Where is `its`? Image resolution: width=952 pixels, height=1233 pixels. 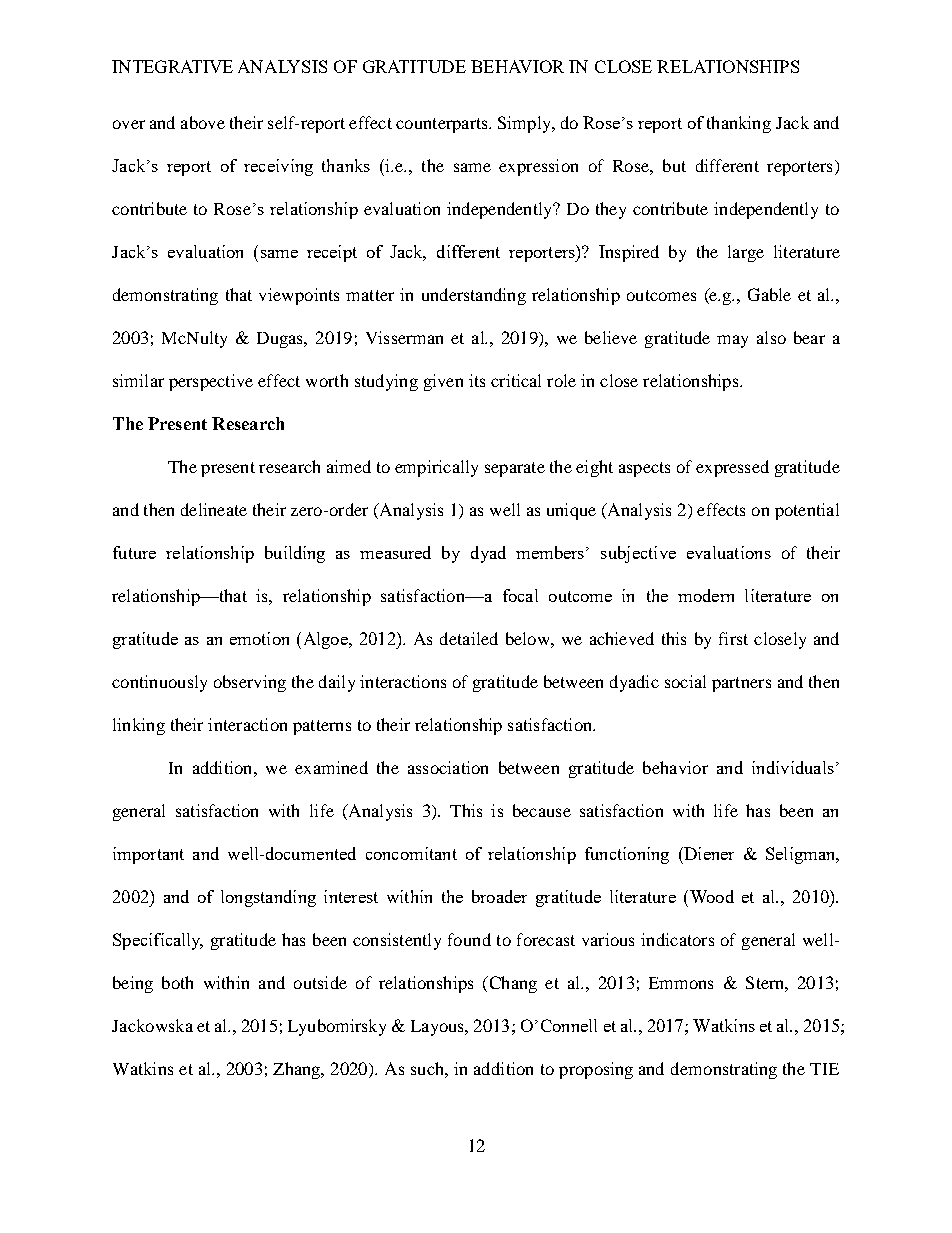 its is located at coordinates (477, 380).
